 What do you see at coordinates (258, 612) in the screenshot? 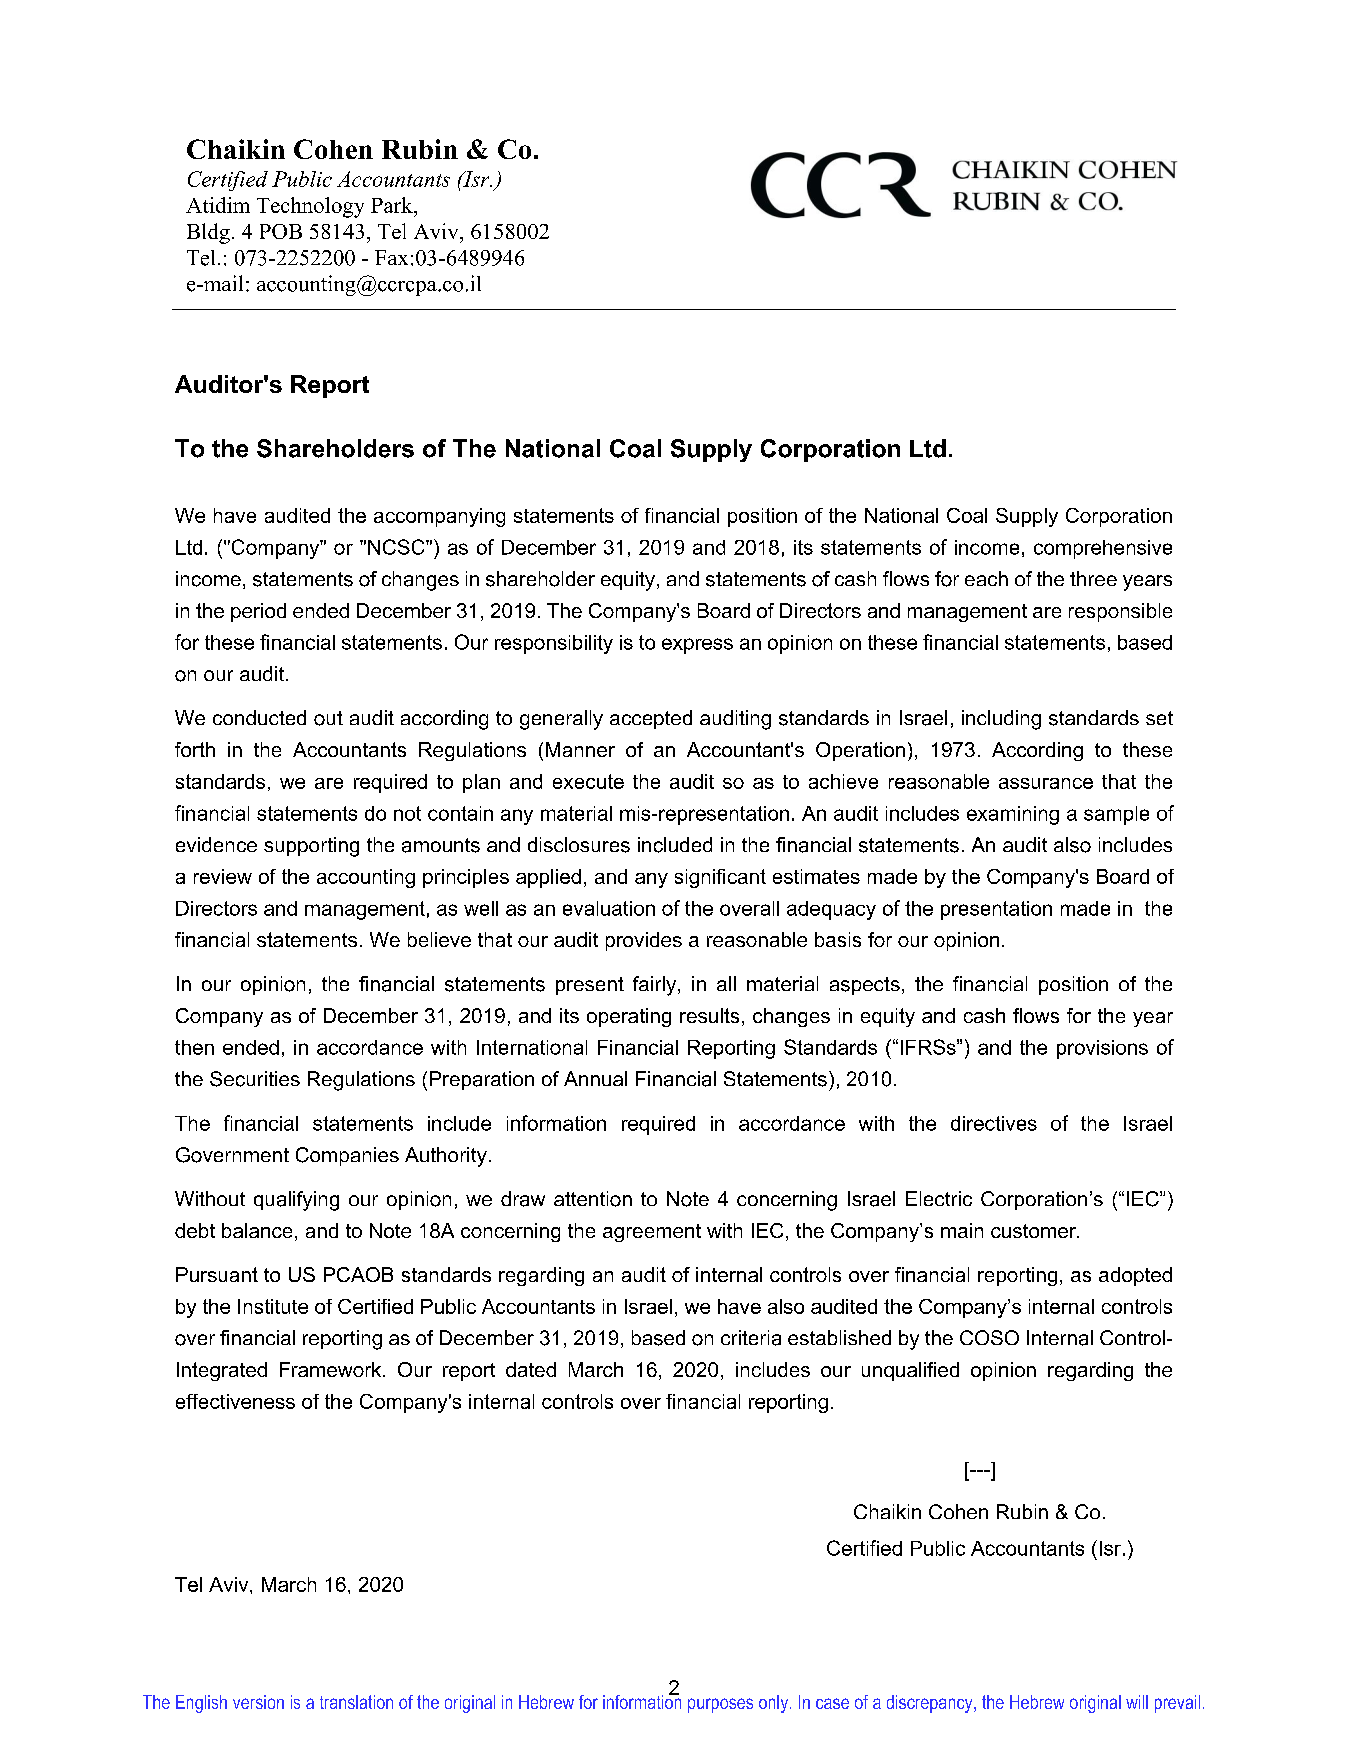
I see `period` at bounding box center [258, 612].
